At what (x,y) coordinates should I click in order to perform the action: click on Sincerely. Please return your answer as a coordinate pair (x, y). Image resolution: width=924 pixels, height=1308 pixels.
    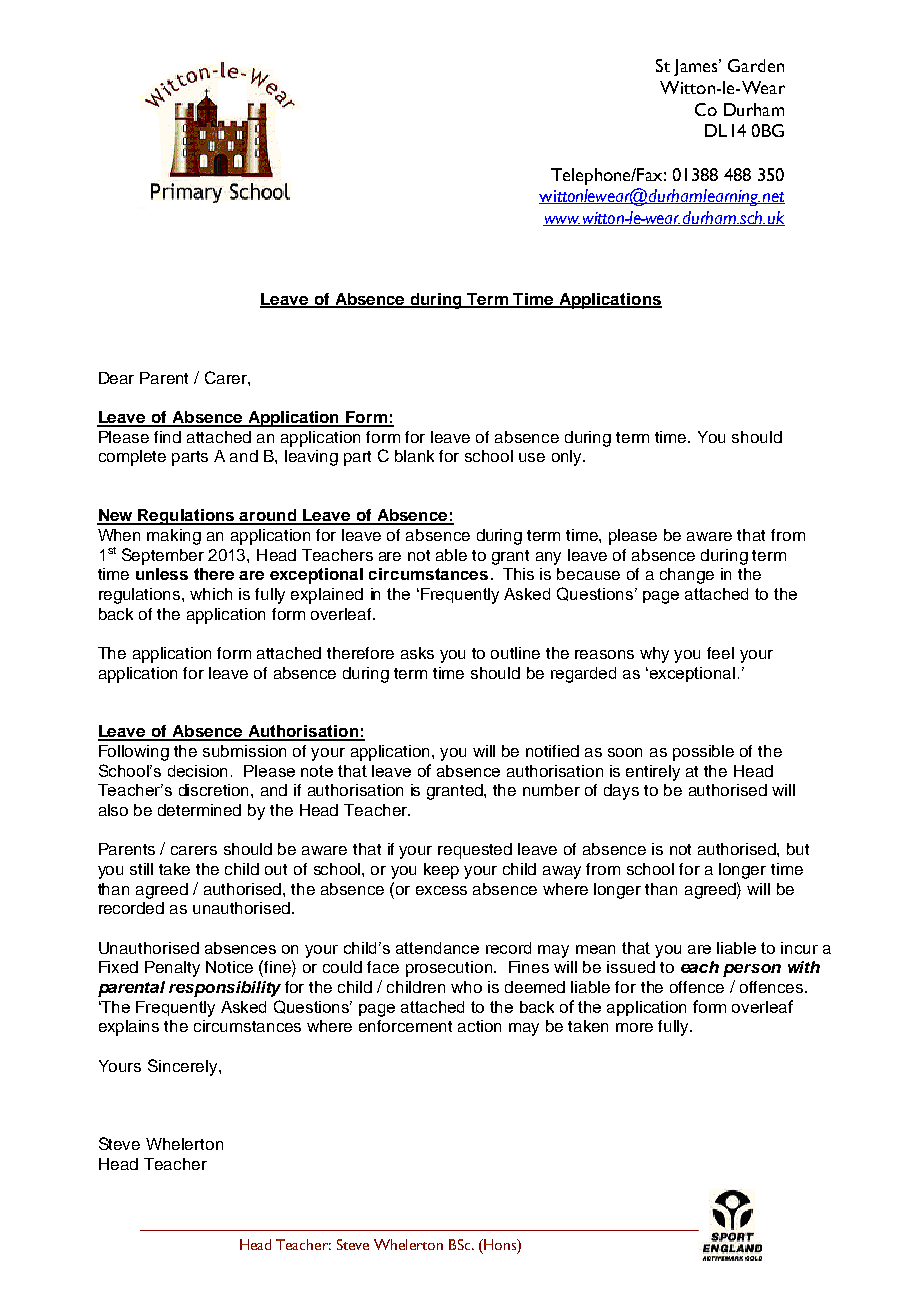
    Looking at the image, I should click on (184, 1067).
